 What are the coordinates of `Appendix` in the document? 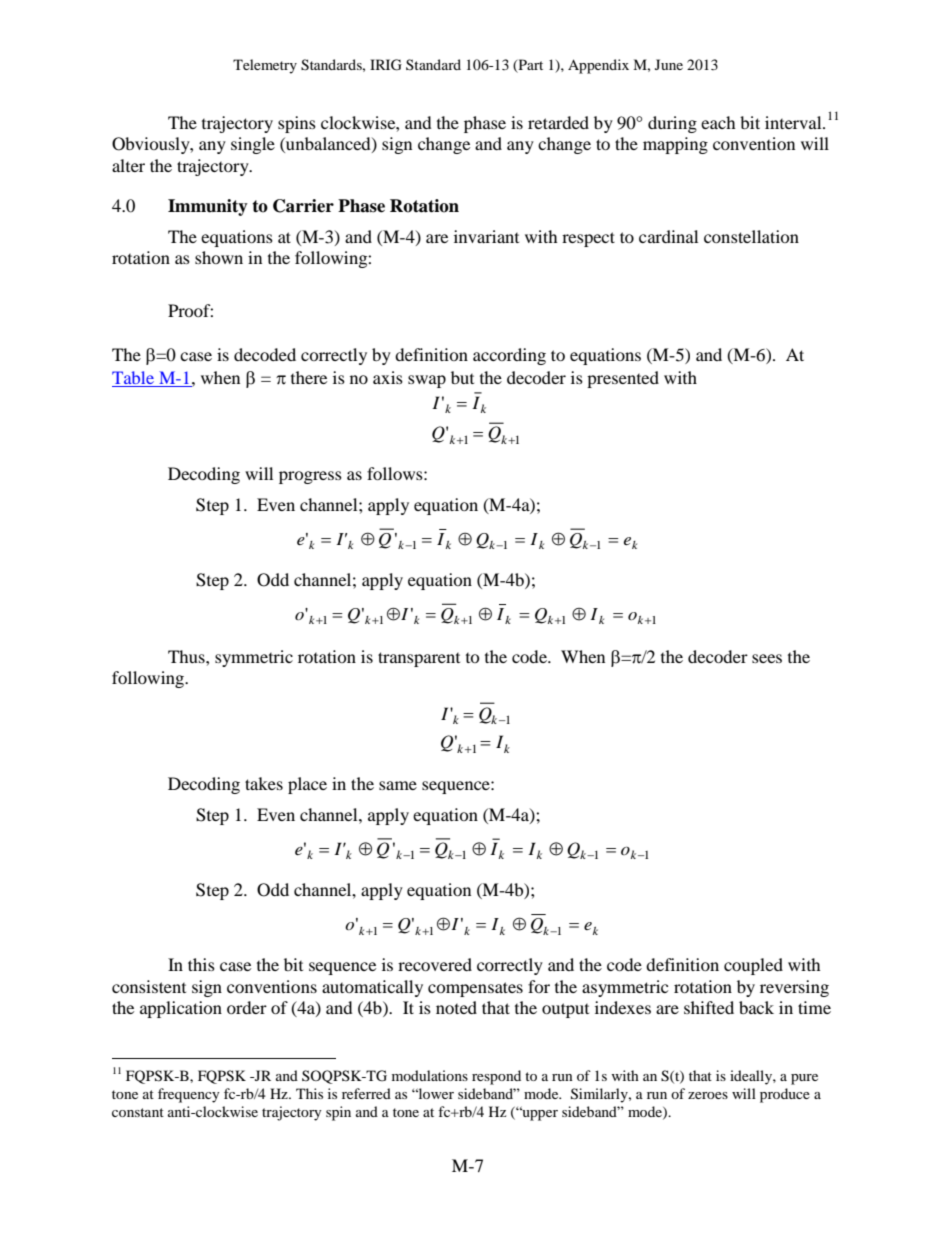 It's located at (598, 66).
